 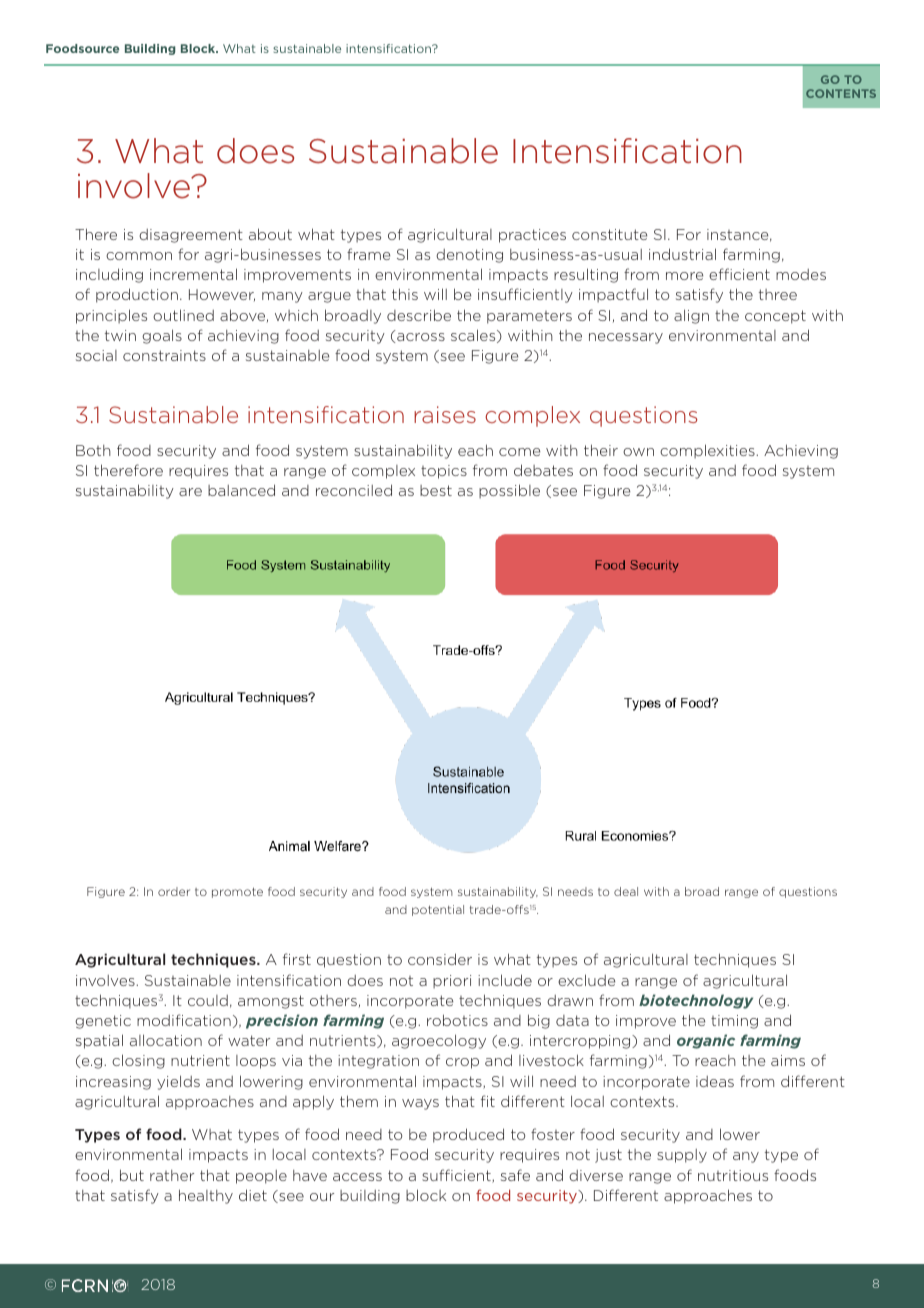 What do you see at coordinates (174, 891) in the screenshot?
I see `order` at bounding box center [174, 891].
